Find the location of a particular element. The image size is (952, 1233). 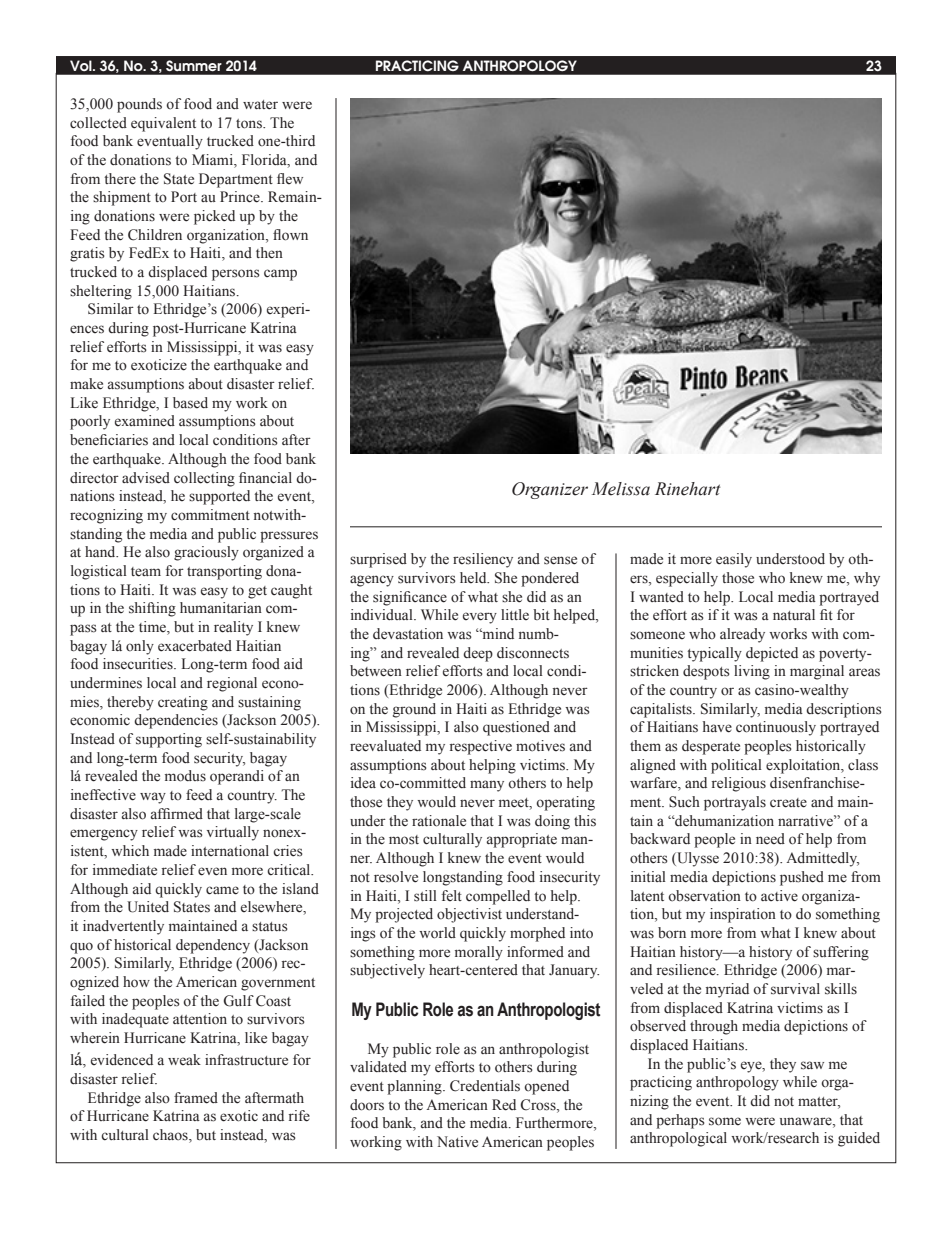

water is located at coordinates (260, 105).
